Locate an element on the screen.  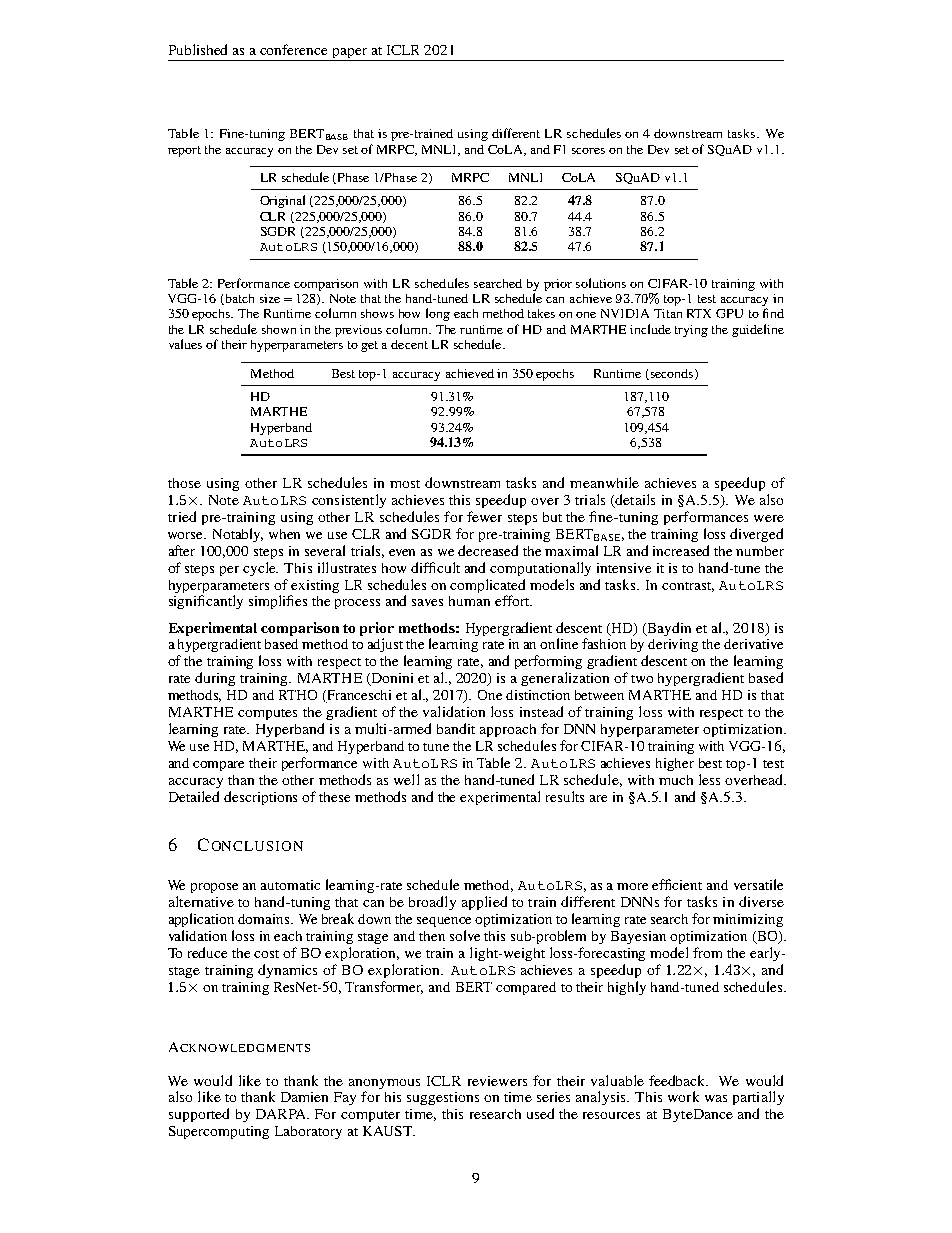
paper is located at coordinates (349, 54).
